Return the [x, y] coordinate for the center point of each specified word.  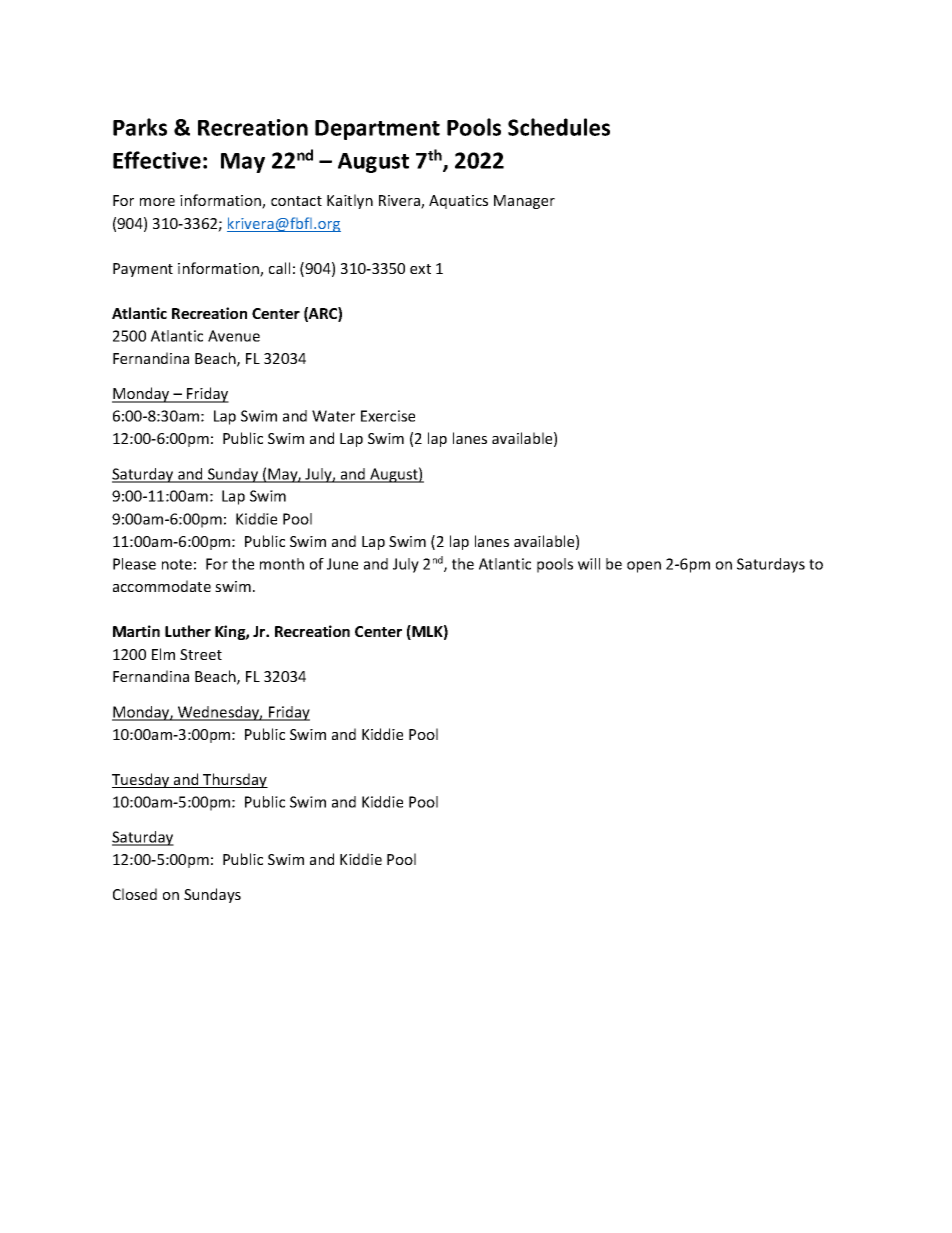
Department [377, 130]
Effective [157, 160]
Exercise [388, 416]
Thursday [234, 780]
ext [420, 269]
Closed [135, 894]
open [644, 567]
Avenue [234, 336]
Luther [188, 631]
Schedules [559, 127]
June [342, 564]
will [589, 564]
